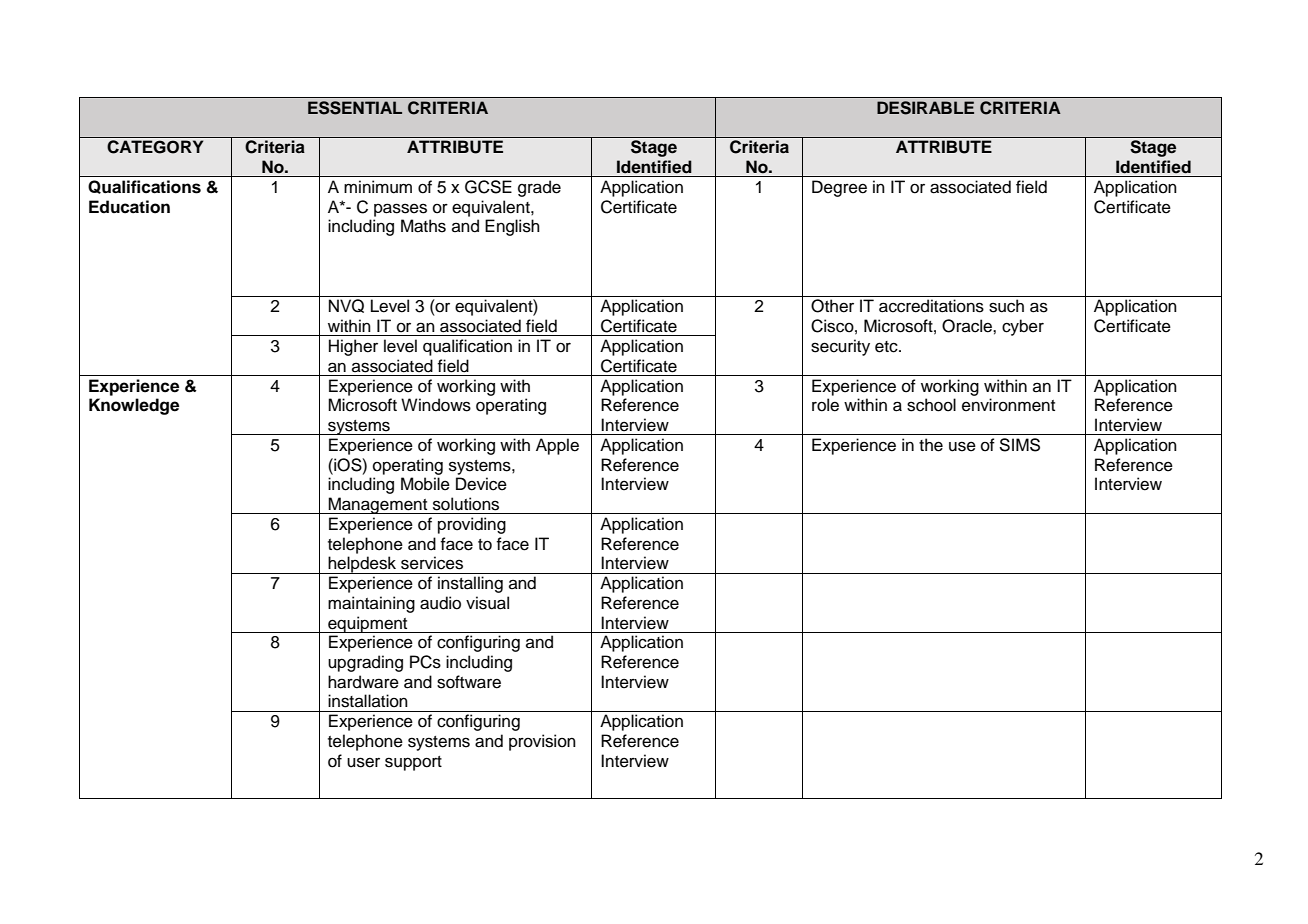 The height and width of the document is (924, 1308). What do you see at coordinates (363, 762) in the document?
I see `user` at bounding box center [363, 762].
